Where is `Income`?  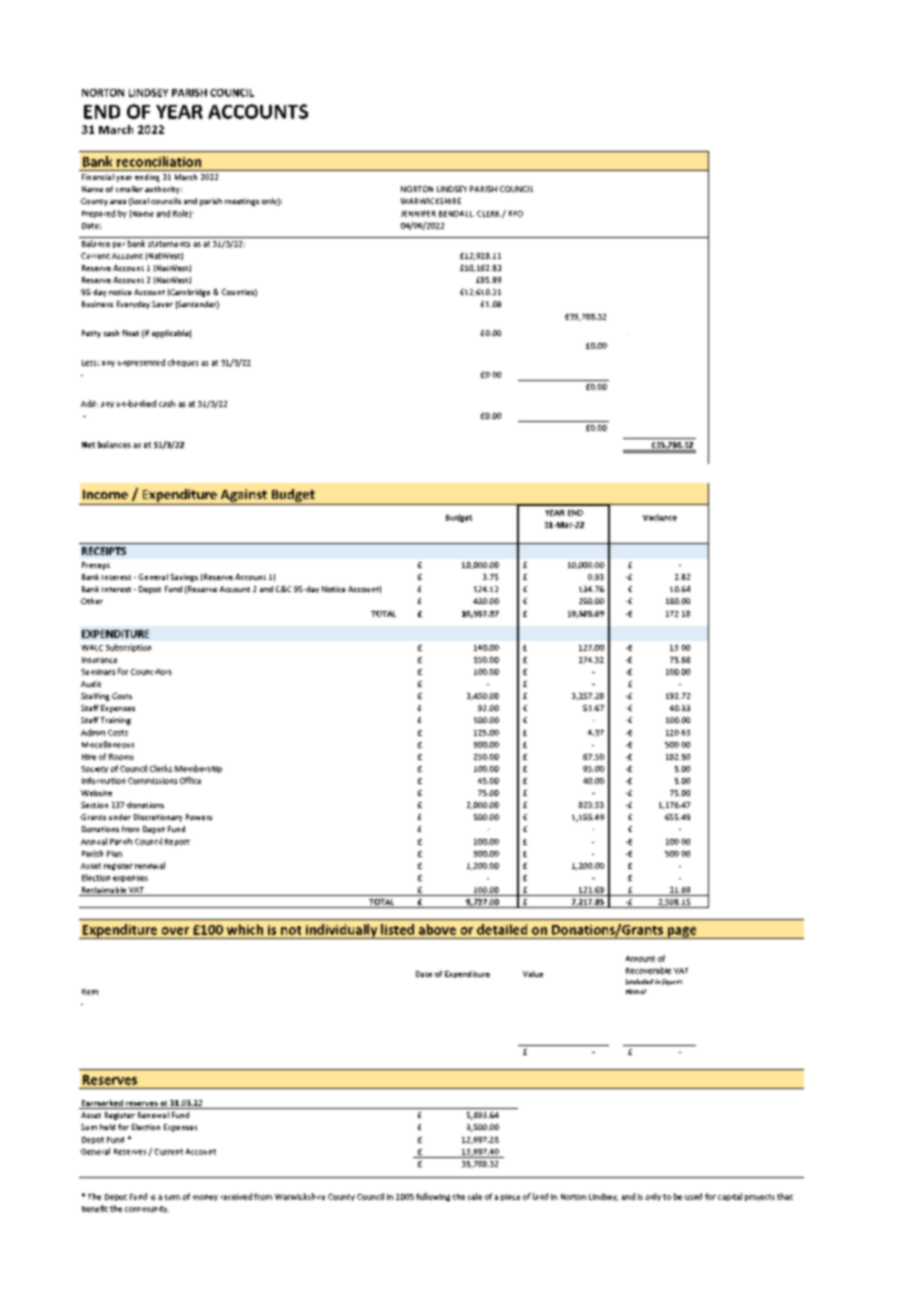 Income is located at coordinates (105, 494).
